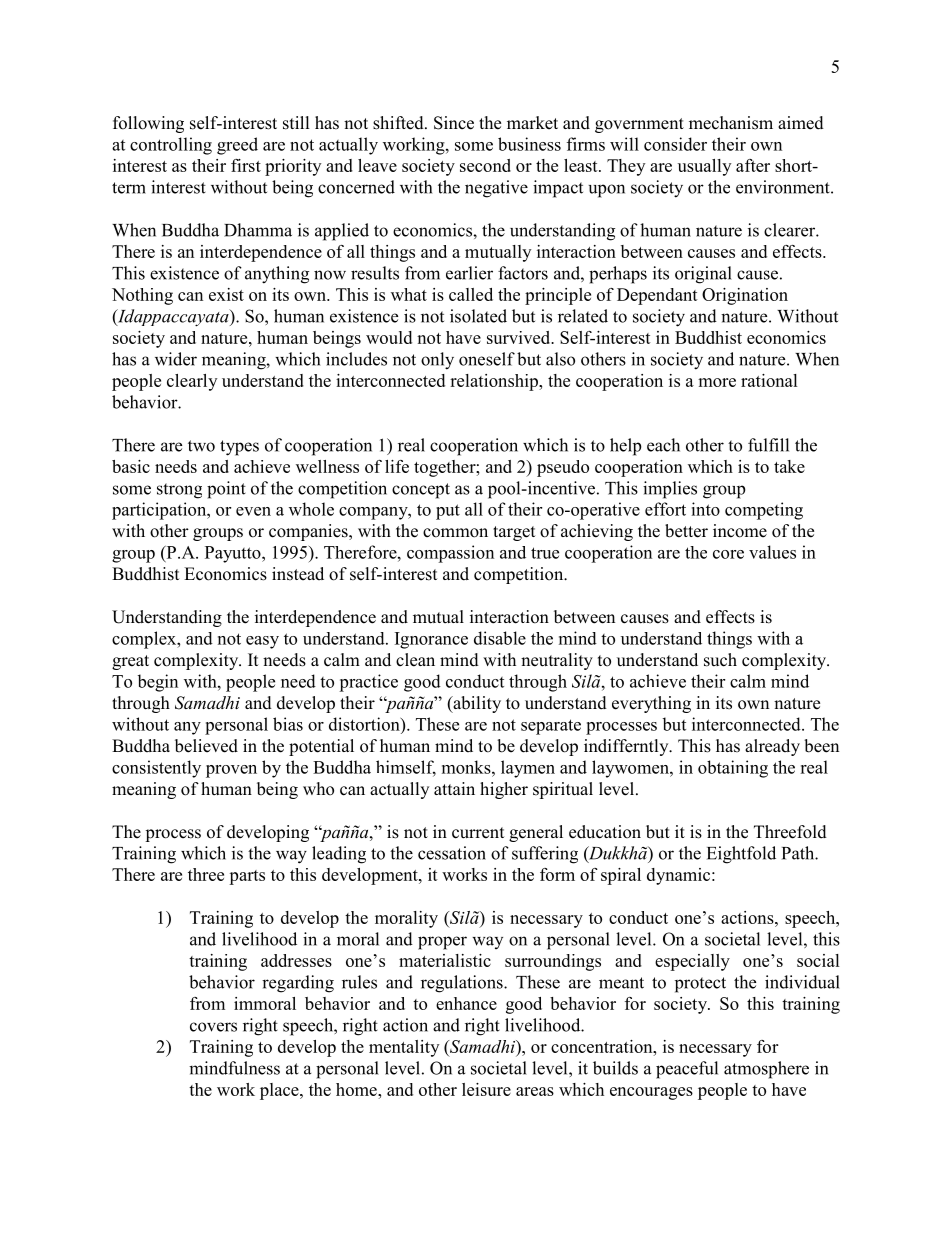 The image size is (952, 1233). I want to click on Eightfold, so click(741, 855).
